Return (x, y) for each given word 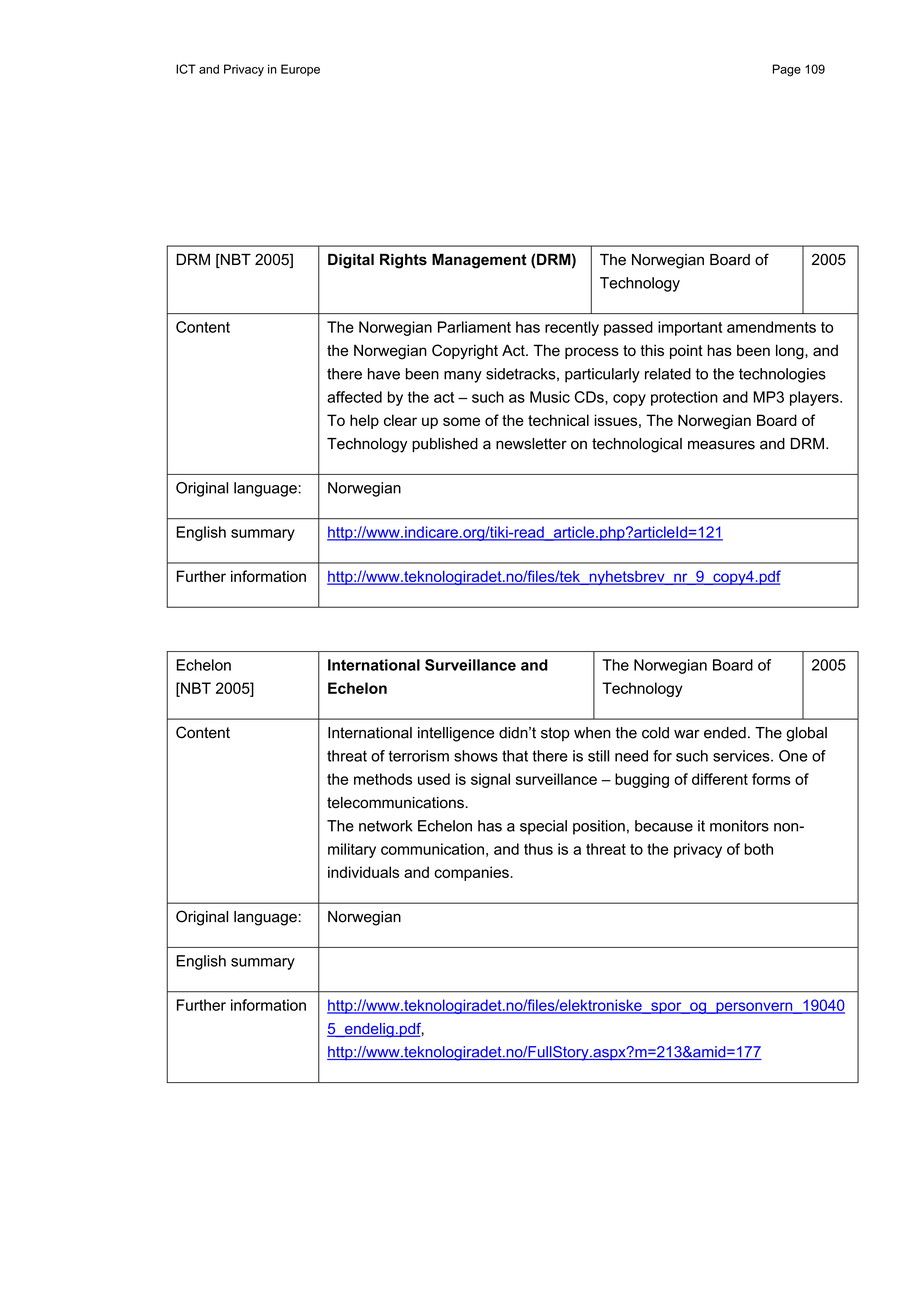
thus (538, 849)
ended (725, 733)
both (758, 849)
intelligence (456, 734)
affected (354, 397)
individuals (363, 872)
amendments (771, 327)
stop (555, 734)
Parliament (474, 327)
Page (787, 70)
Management (479, 261)
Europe (300, 70)
